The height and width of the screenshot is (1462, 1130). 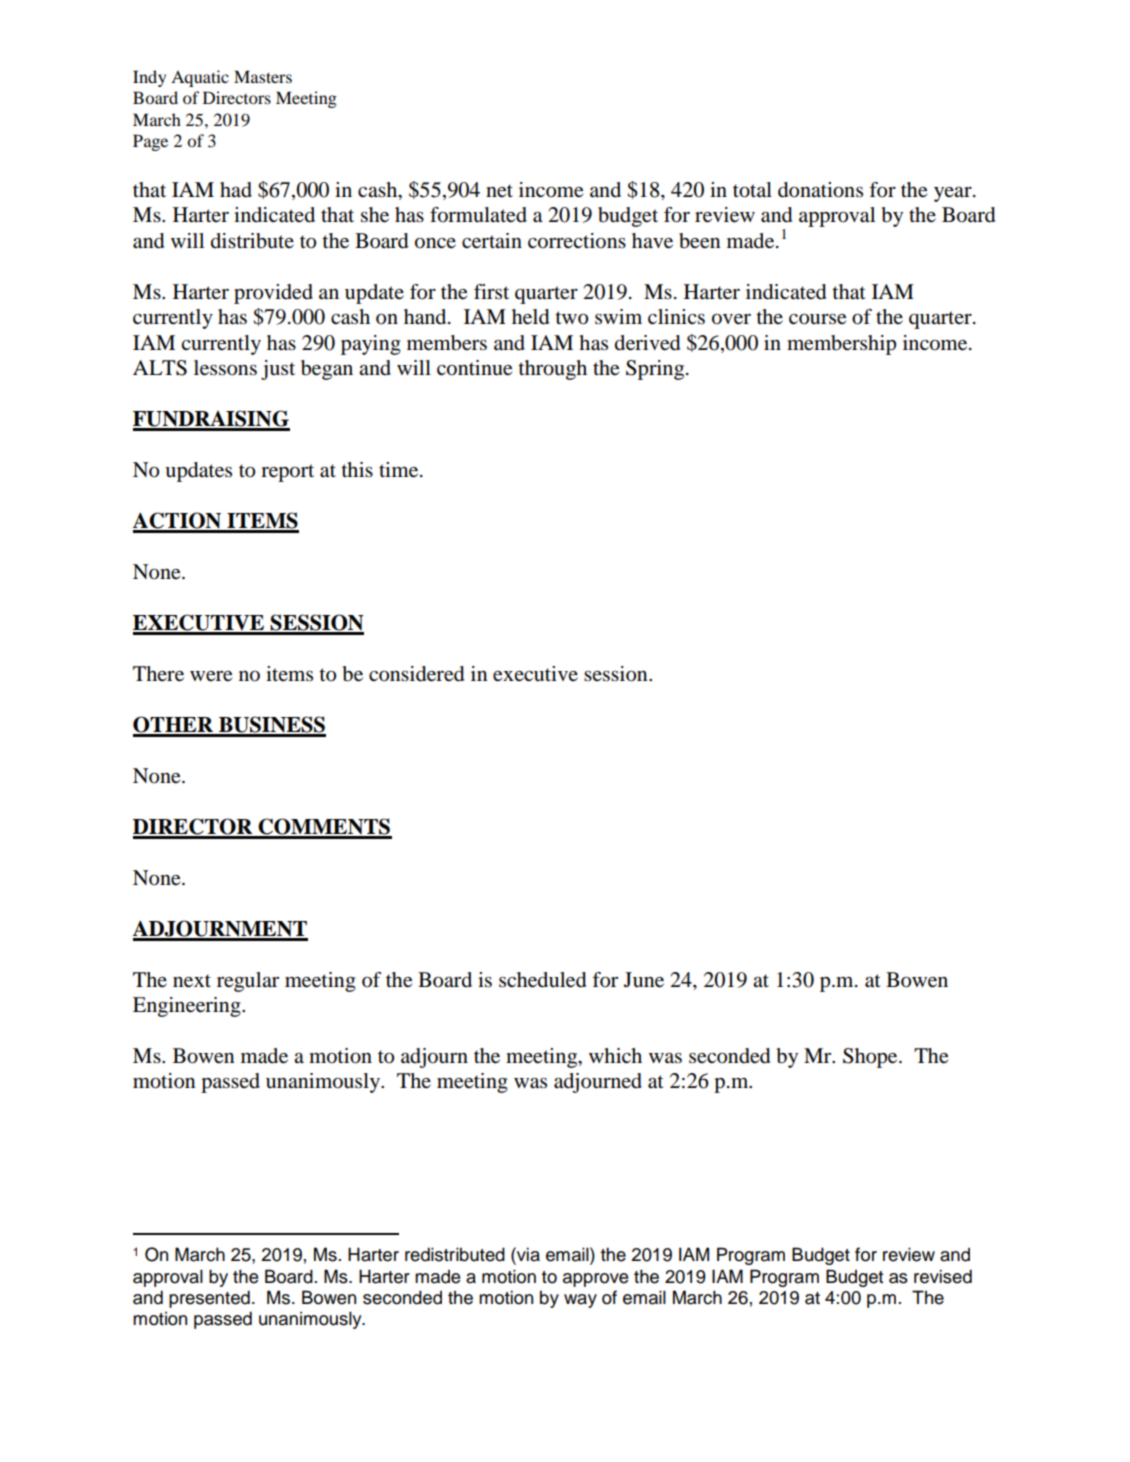 What do you see at coordinates (943, 1276) in the screenshot?
I see `revised` at bounding box center [943, 1276].
